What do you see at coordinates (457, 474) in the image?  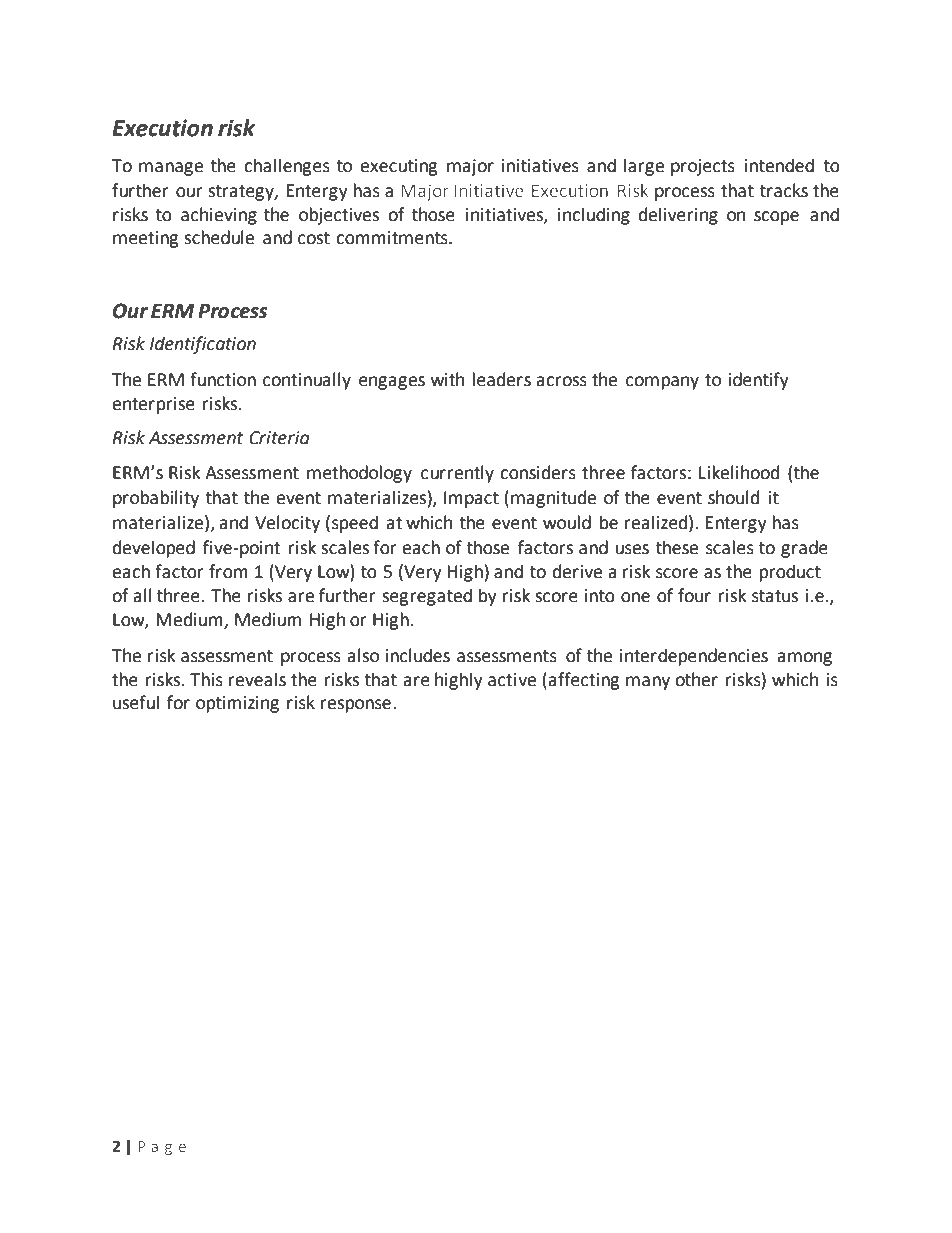 I see `currently` at bounding box center [457, 474].
